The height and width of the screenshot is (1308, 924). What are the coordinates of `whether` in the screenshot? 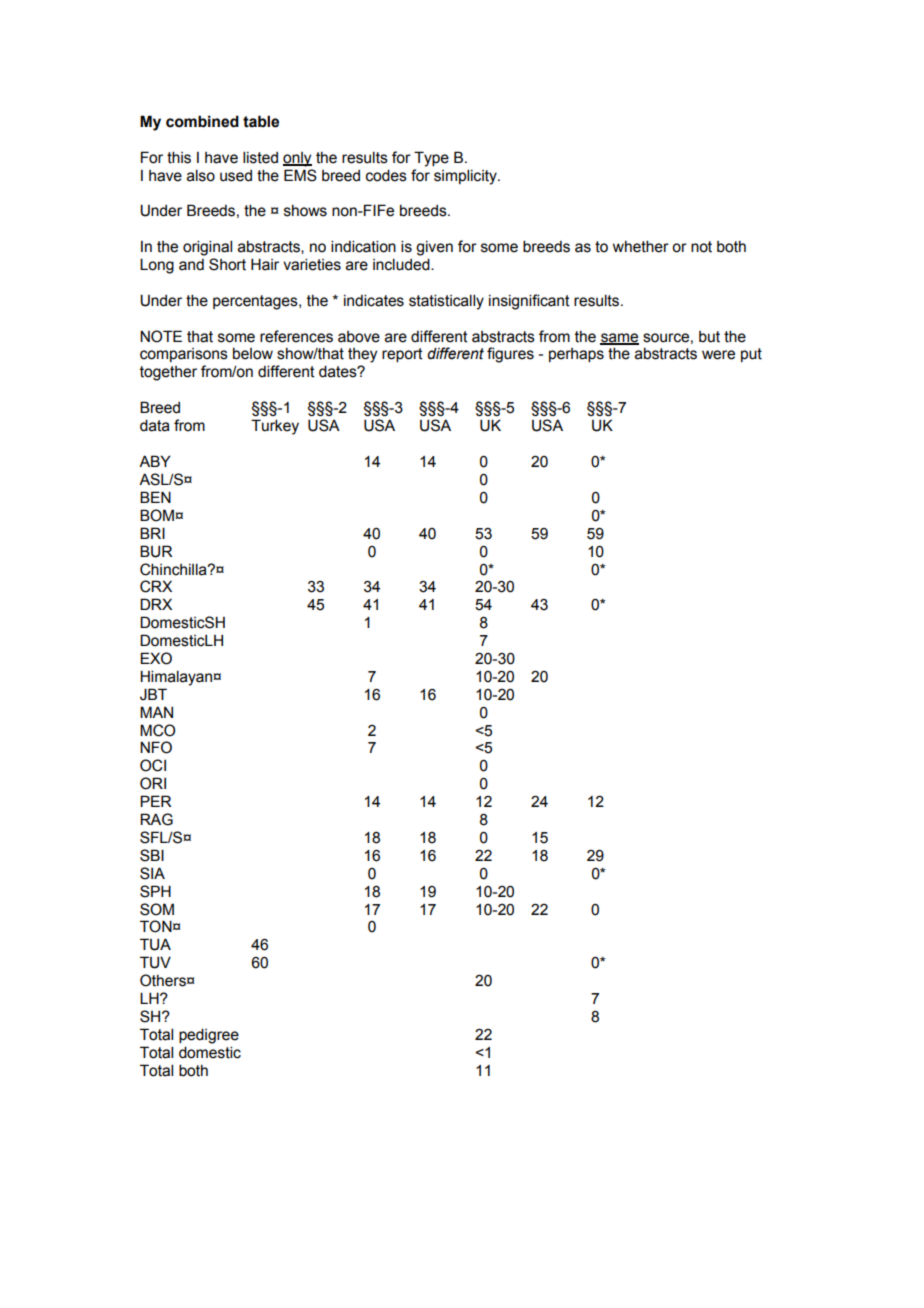 It's located at (641, 246).
